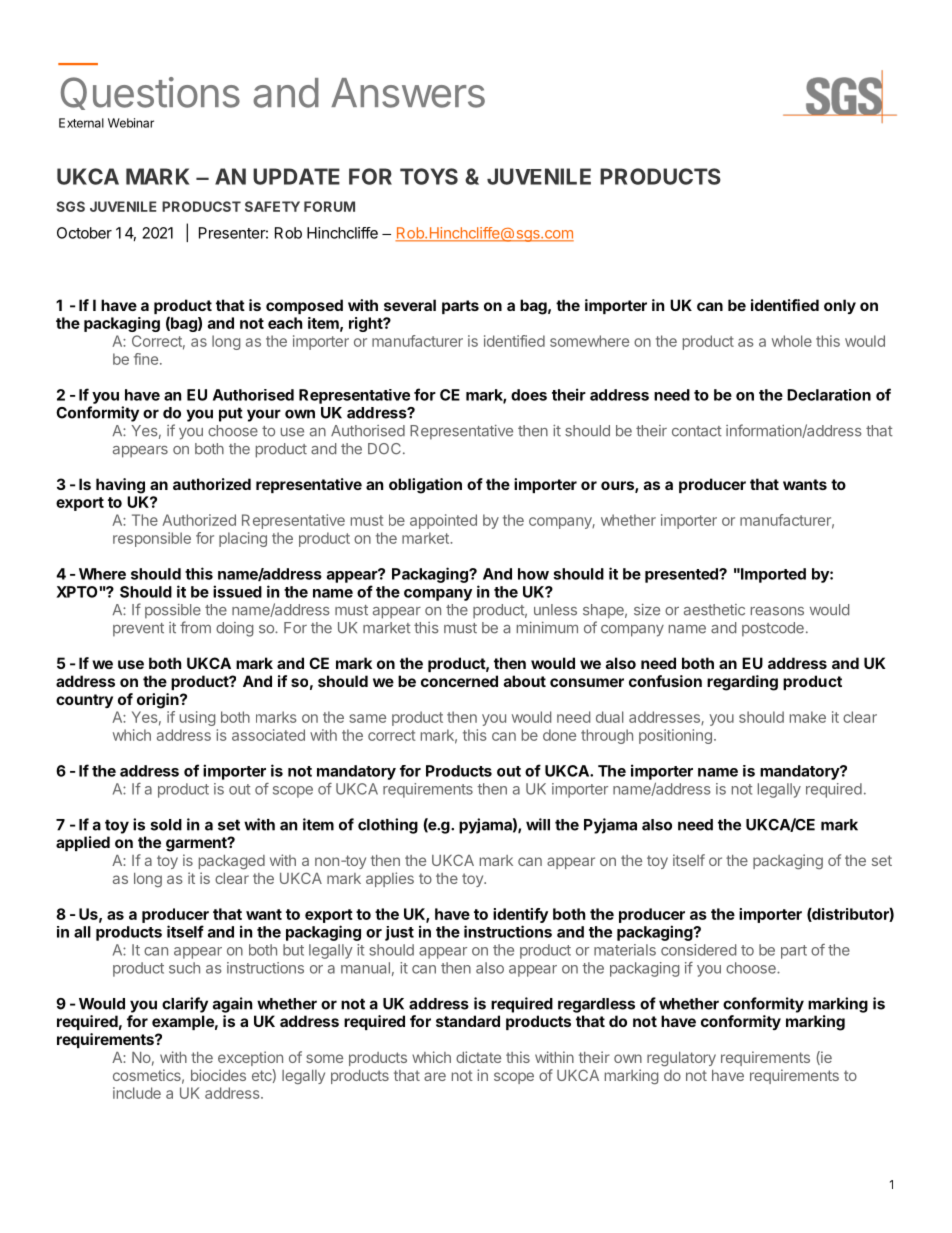  I want to click on how, so click(533, 574).
